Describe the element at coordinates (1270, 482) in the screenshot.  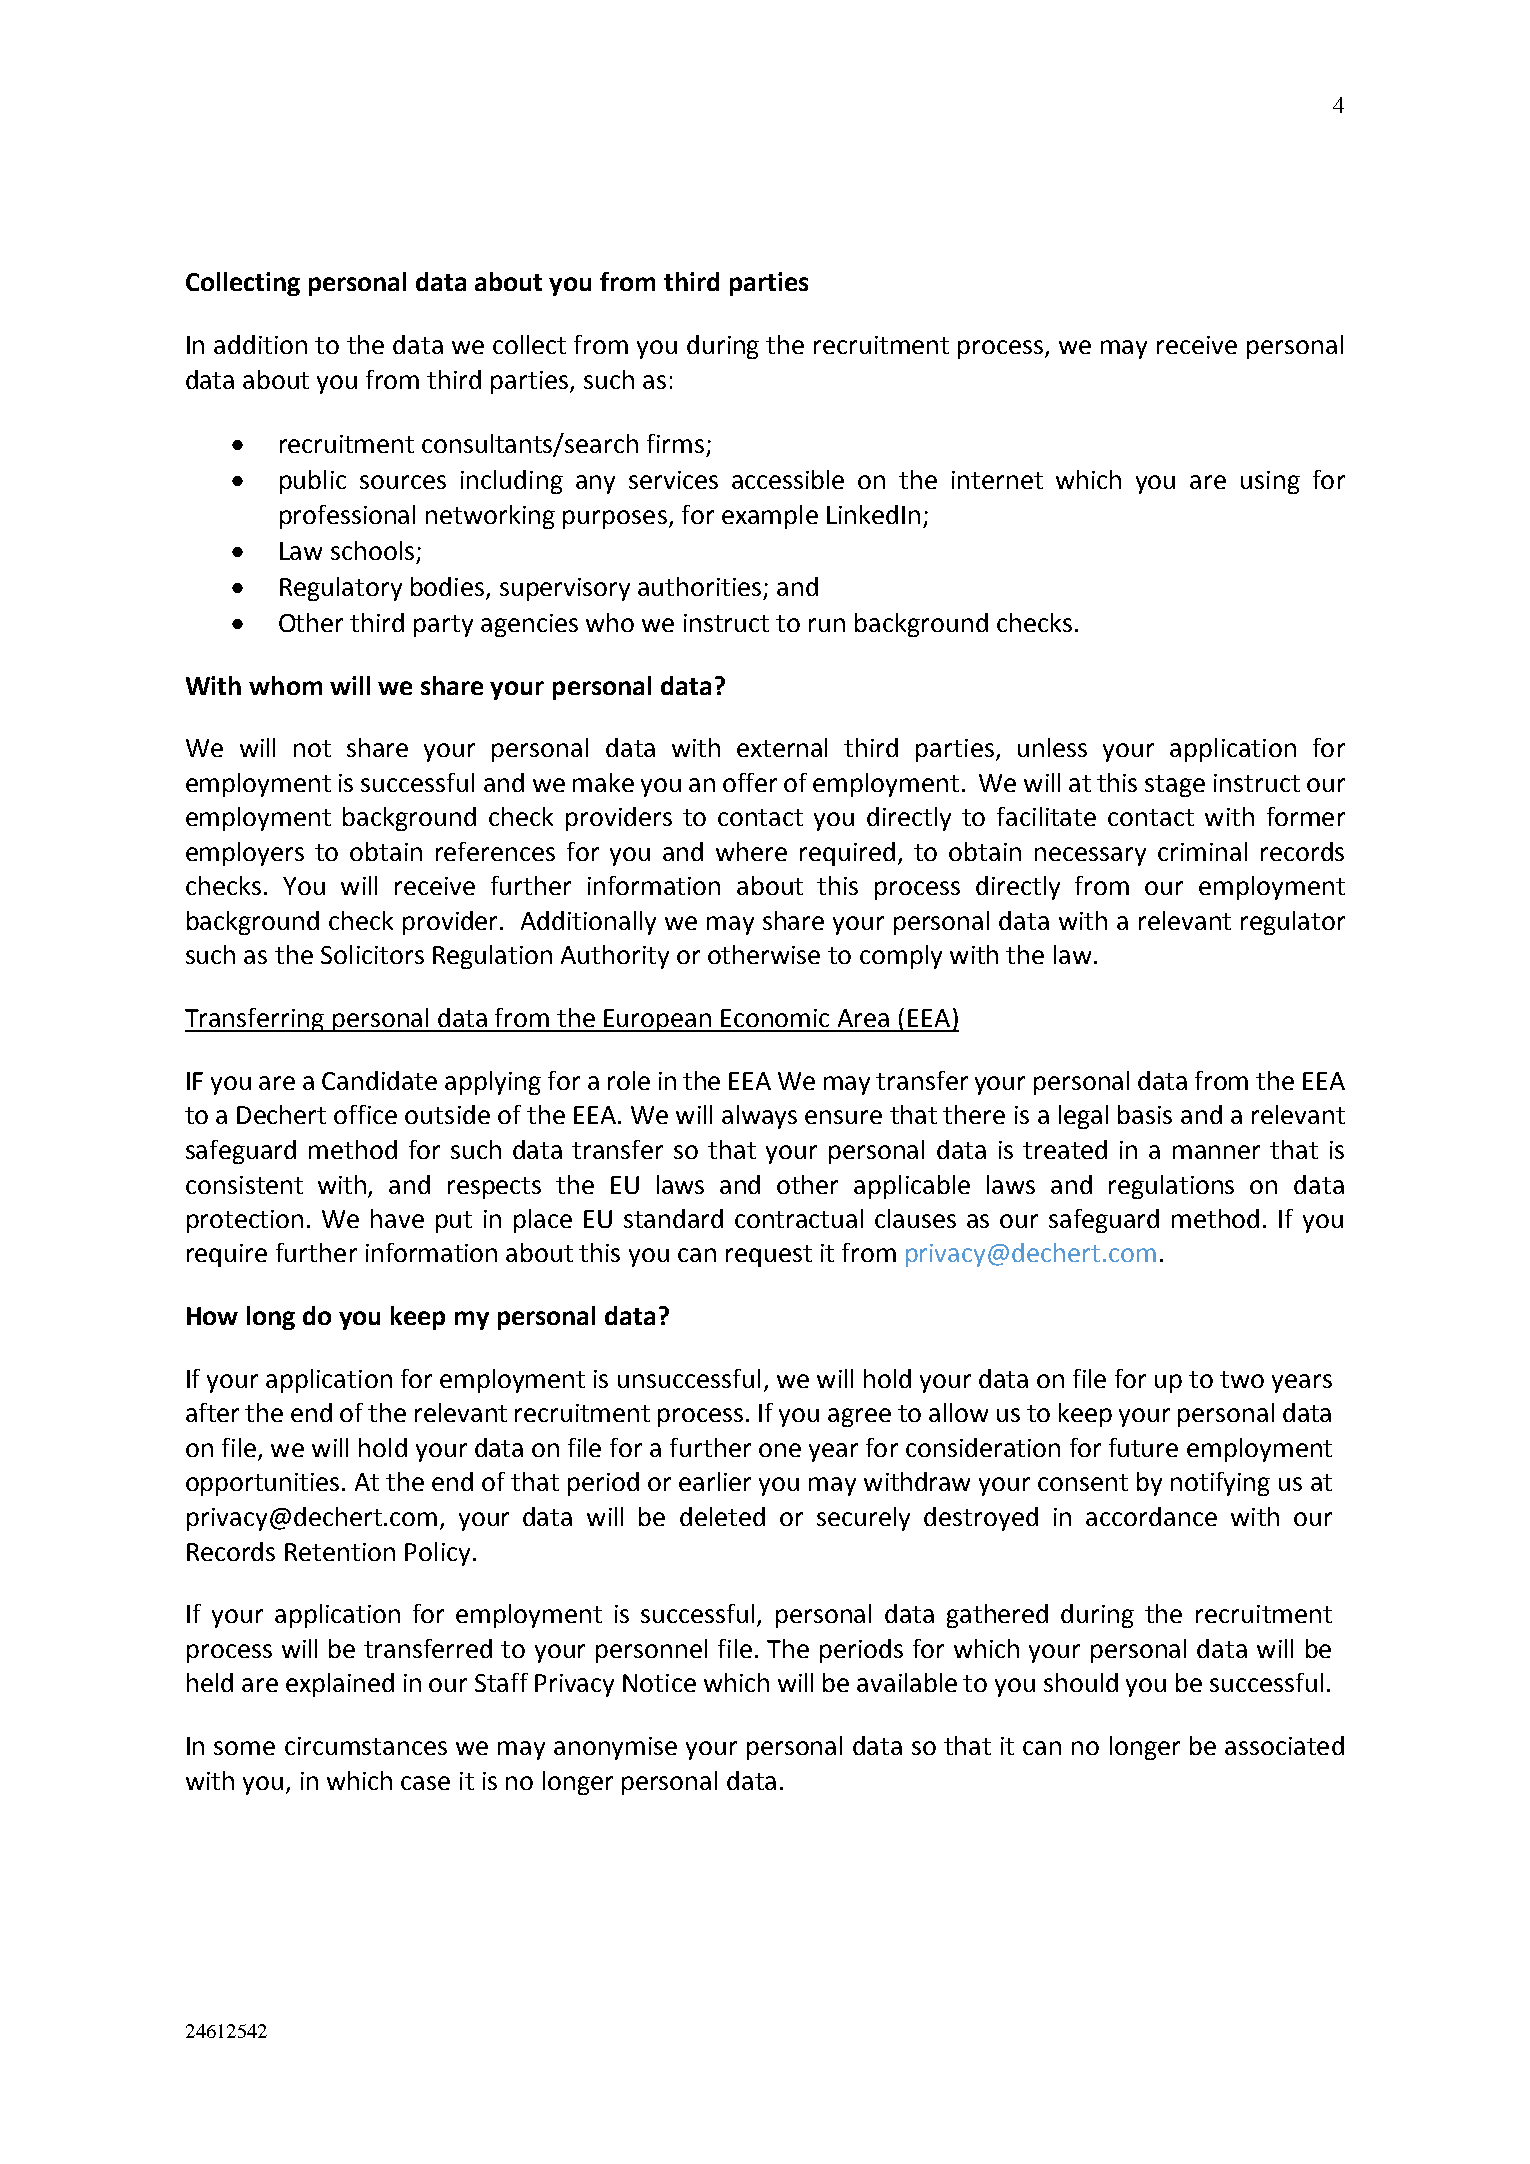
I see `using` at that location.
